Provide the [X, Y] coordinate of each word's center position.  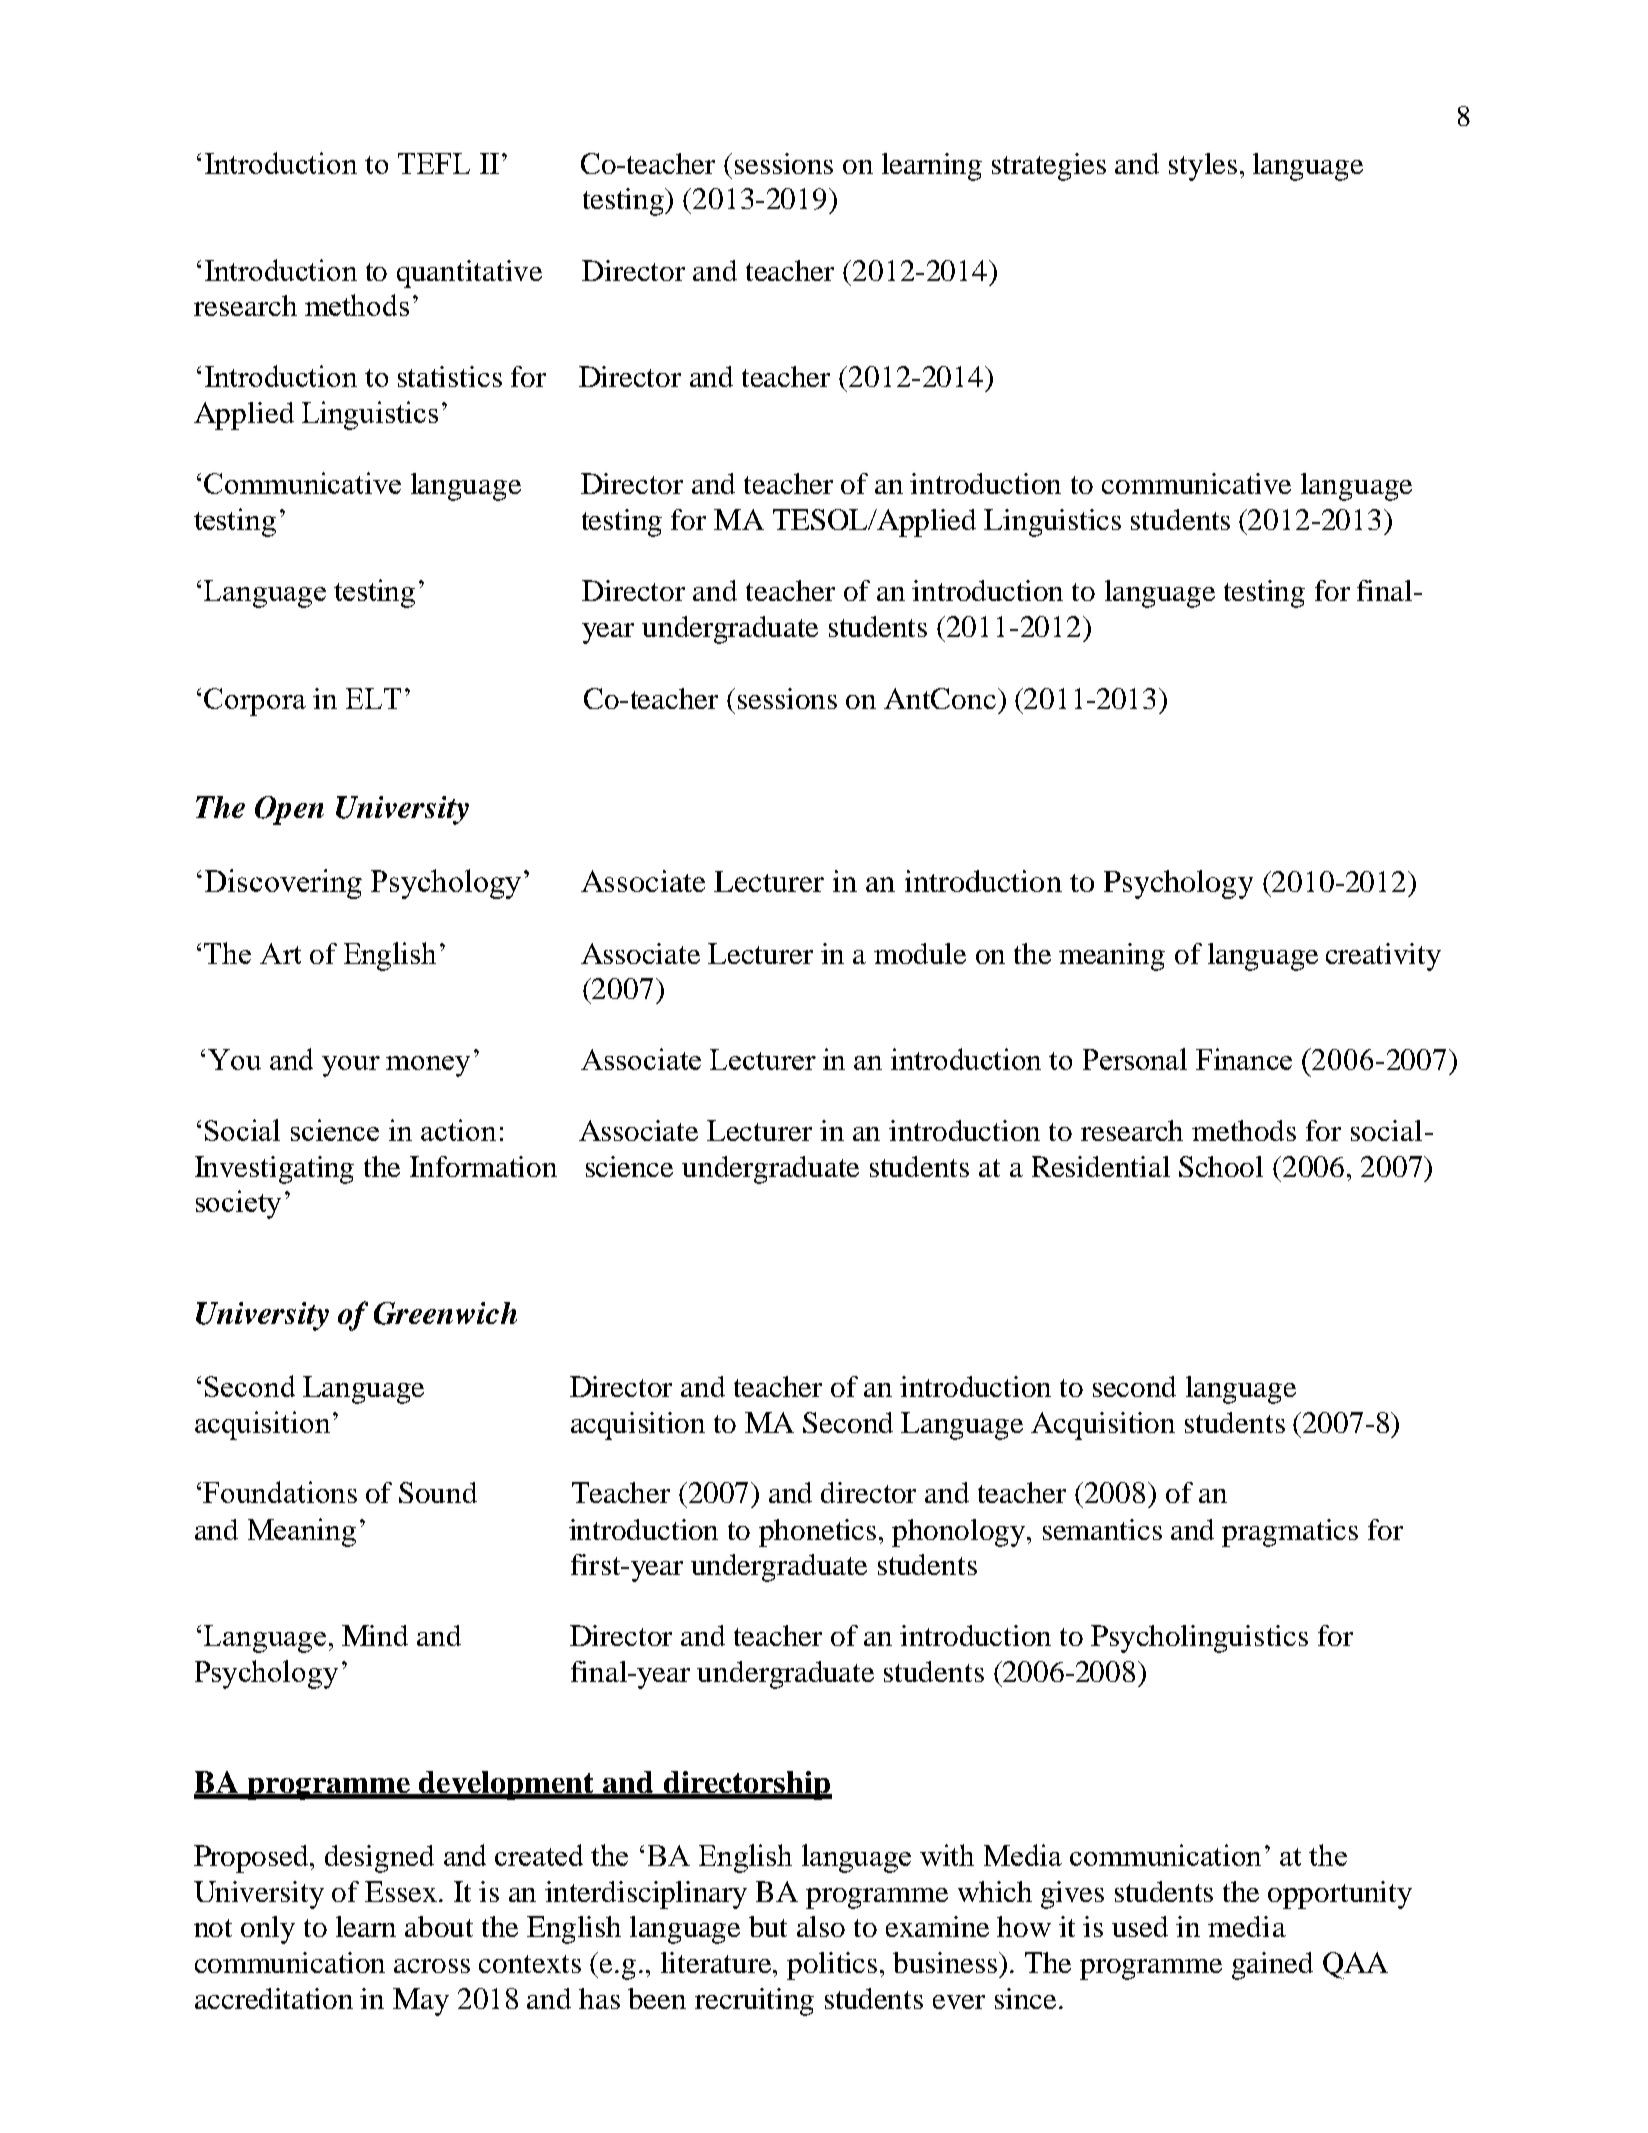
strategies [1049, 167]
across [432, 1966]
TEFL [434, 163]
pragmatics [1290, 1533]
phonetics [817, 1533]
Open [289, 810]
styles [1203, 167]
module [920, 953]
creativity [1383, 957]
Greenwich [445, 1313]
